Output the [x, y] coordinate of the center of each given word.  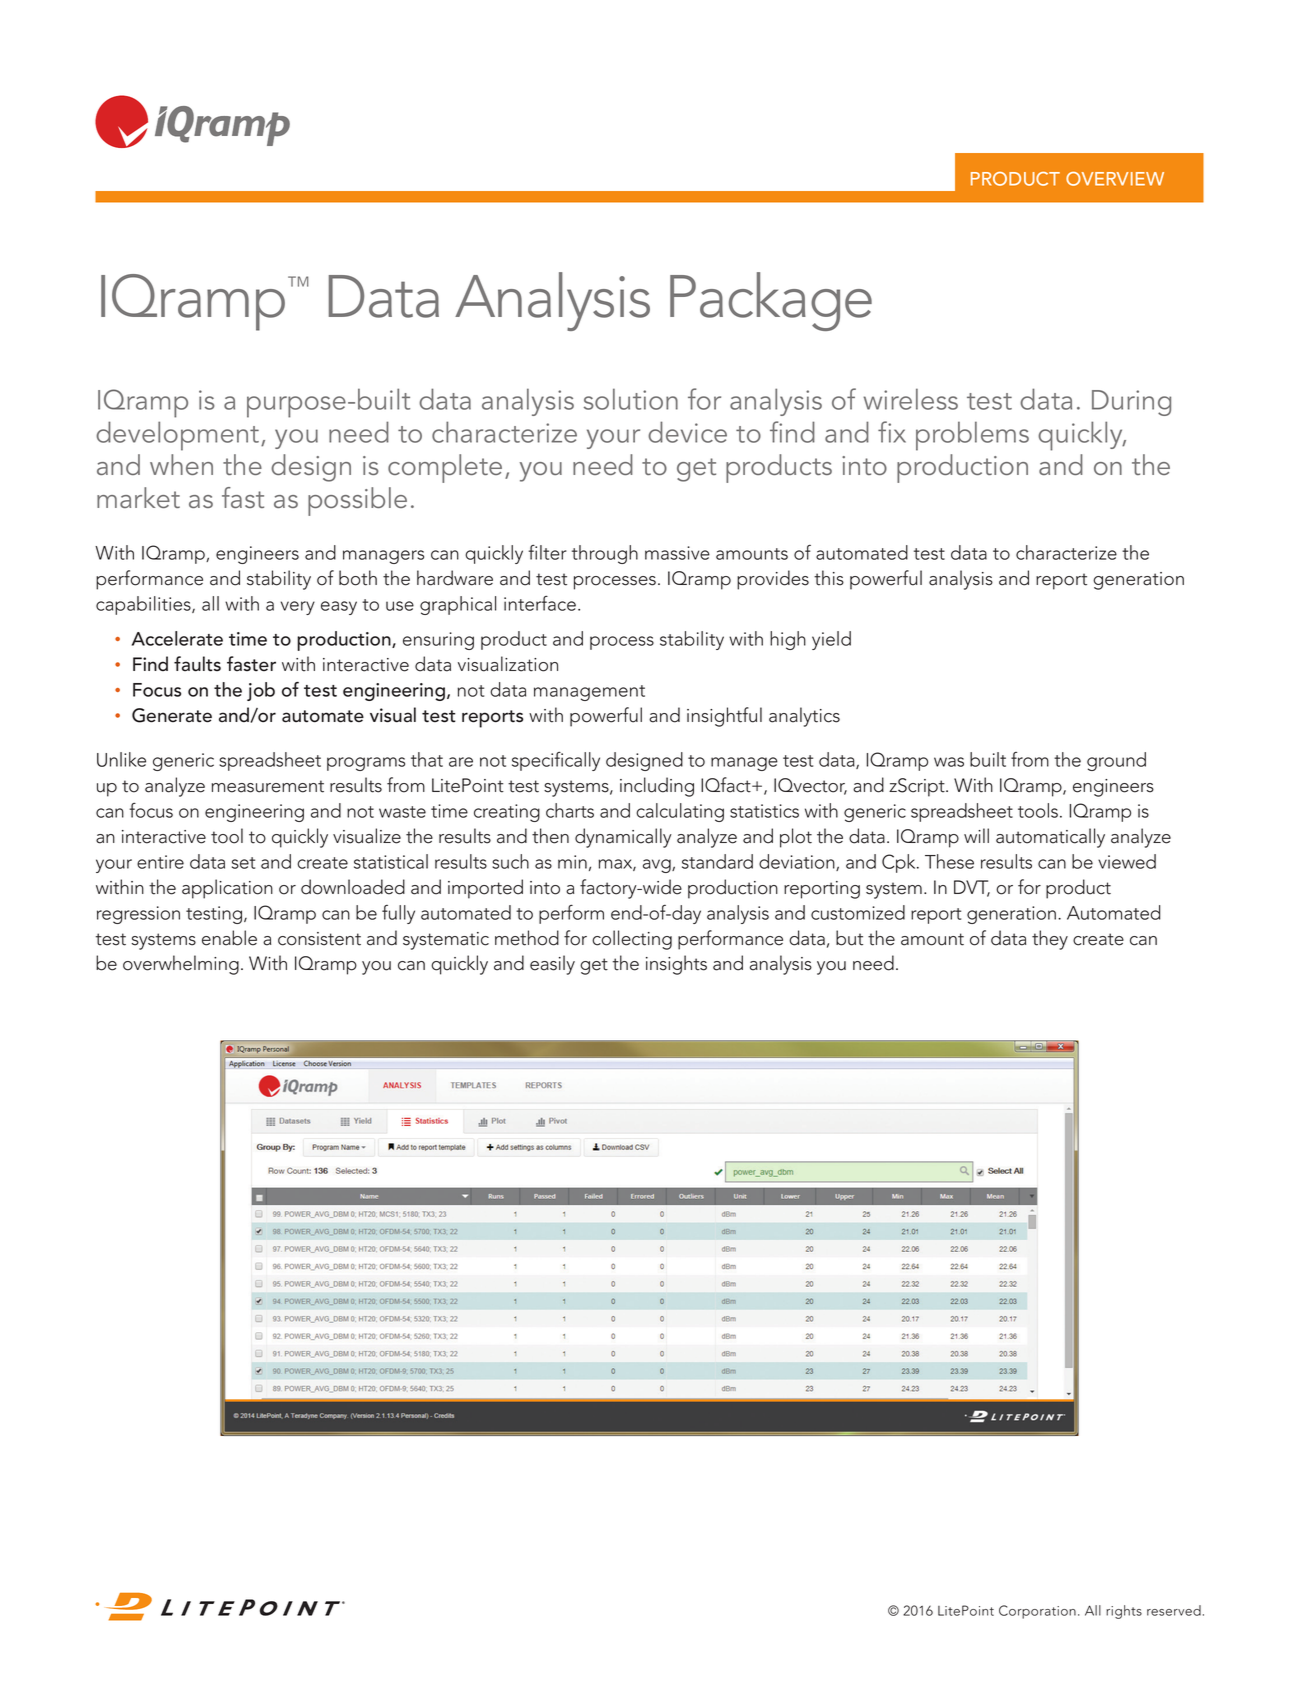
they [1050, 940]
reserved [1174, 1610]
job [261, 691]
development [179, 436]
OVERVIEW [1115, 179]
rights [1124, 1612]
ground [1116, 761]
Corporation [1037, 1612]
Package [771, 301]
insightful [724, 717]
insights [676, 965]
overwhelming [181, 965]
